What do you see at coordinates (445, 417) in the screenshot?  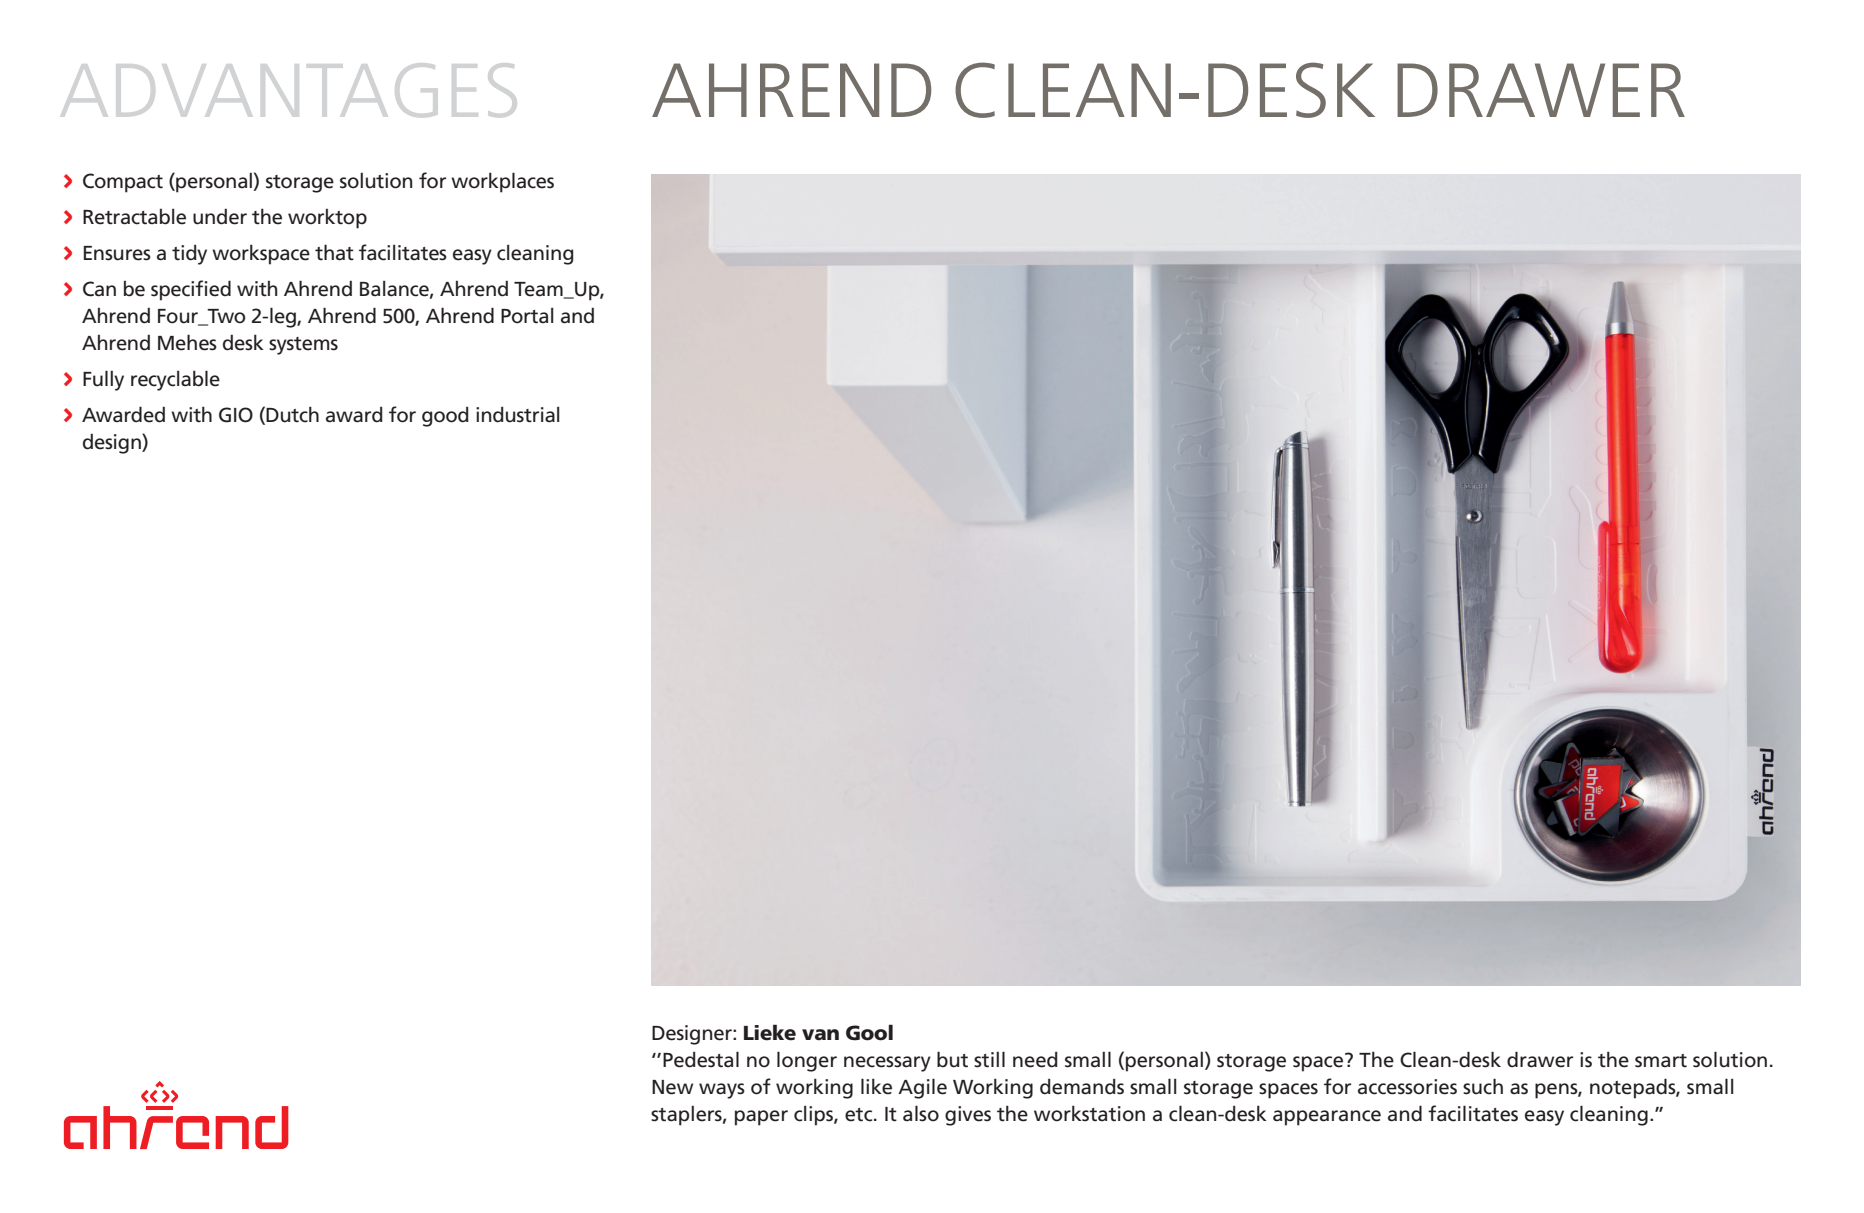 I see `good` at bounding box center [445, 417].
